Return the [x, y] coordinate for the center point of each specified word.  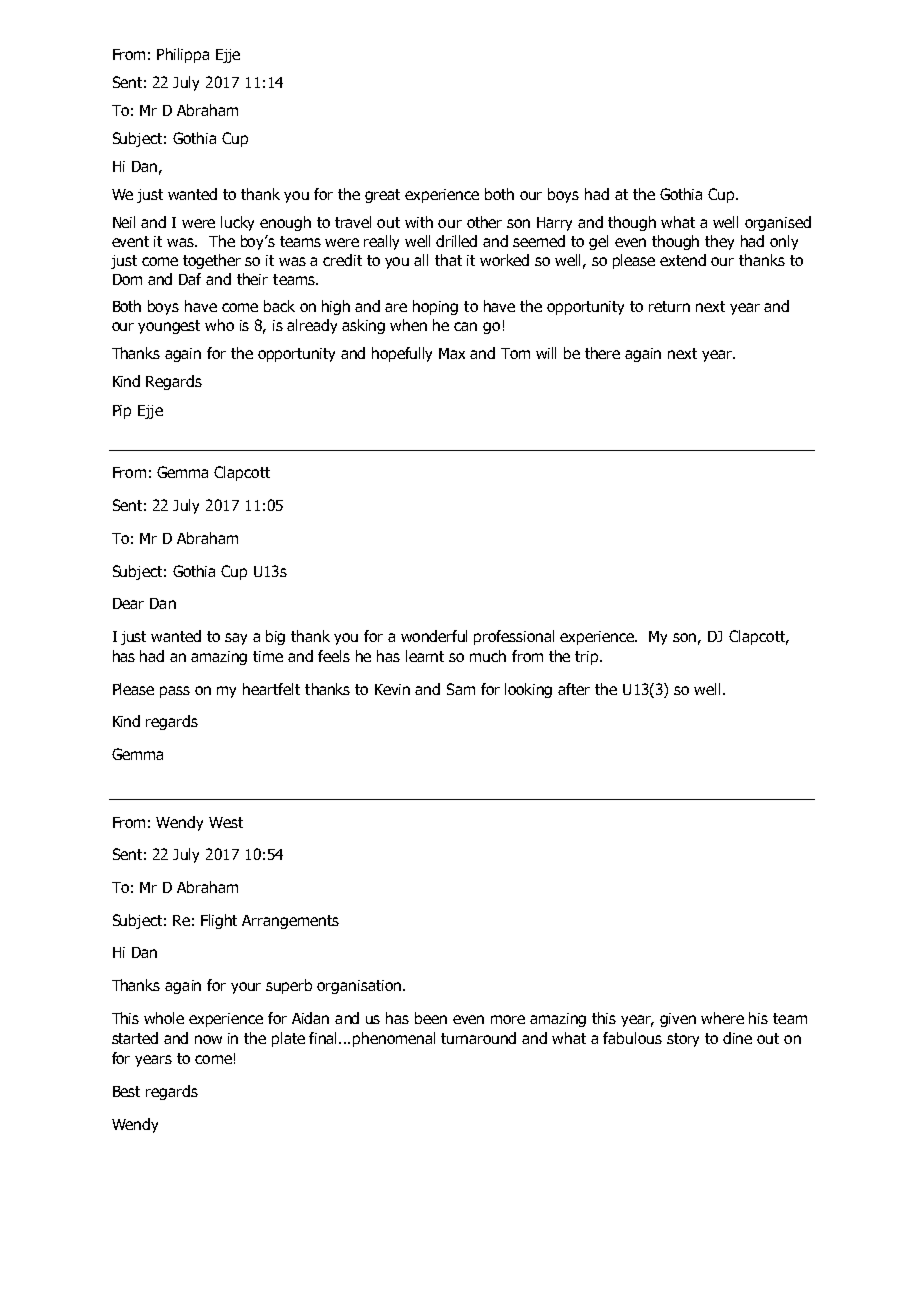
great [382, 196]
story [683, 1040]
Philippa [183, 55]
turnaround [478, 1038]
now [208, 1039]
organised [778, 223]
